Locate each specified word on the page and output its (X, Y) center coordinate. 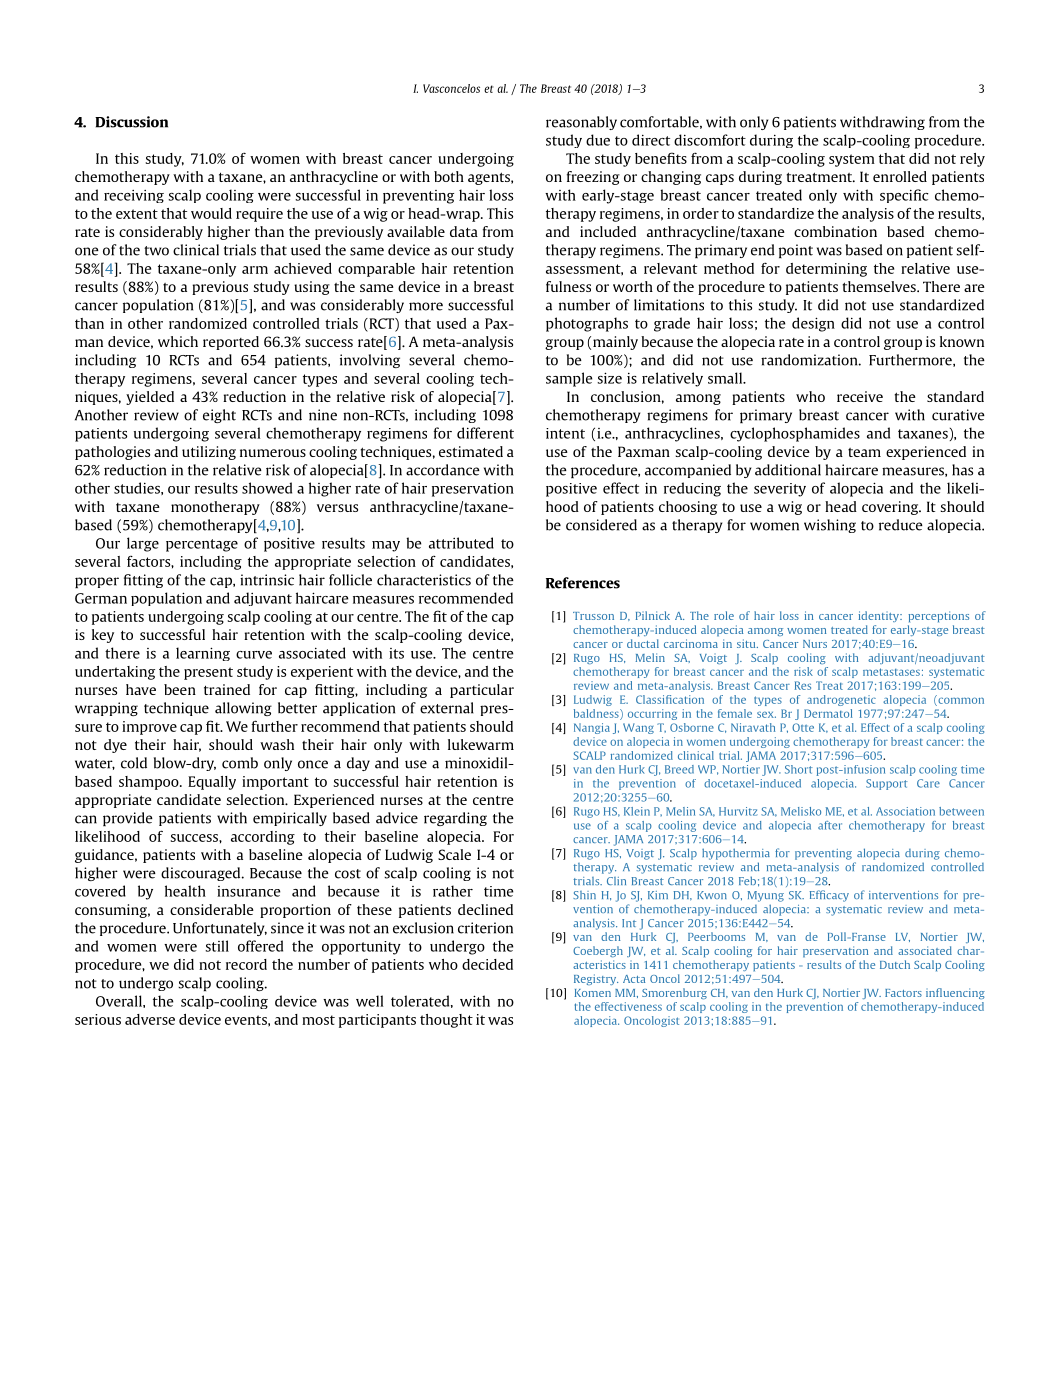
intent (565, 433)
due (598, 140)
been (180, 689)
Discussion (131, 122)
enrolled (900, 176)
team (864, 452)
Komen (593, 993)
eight (219, 416)
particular (482, 691)
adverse (150, 1019)
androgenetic (841, 700)
